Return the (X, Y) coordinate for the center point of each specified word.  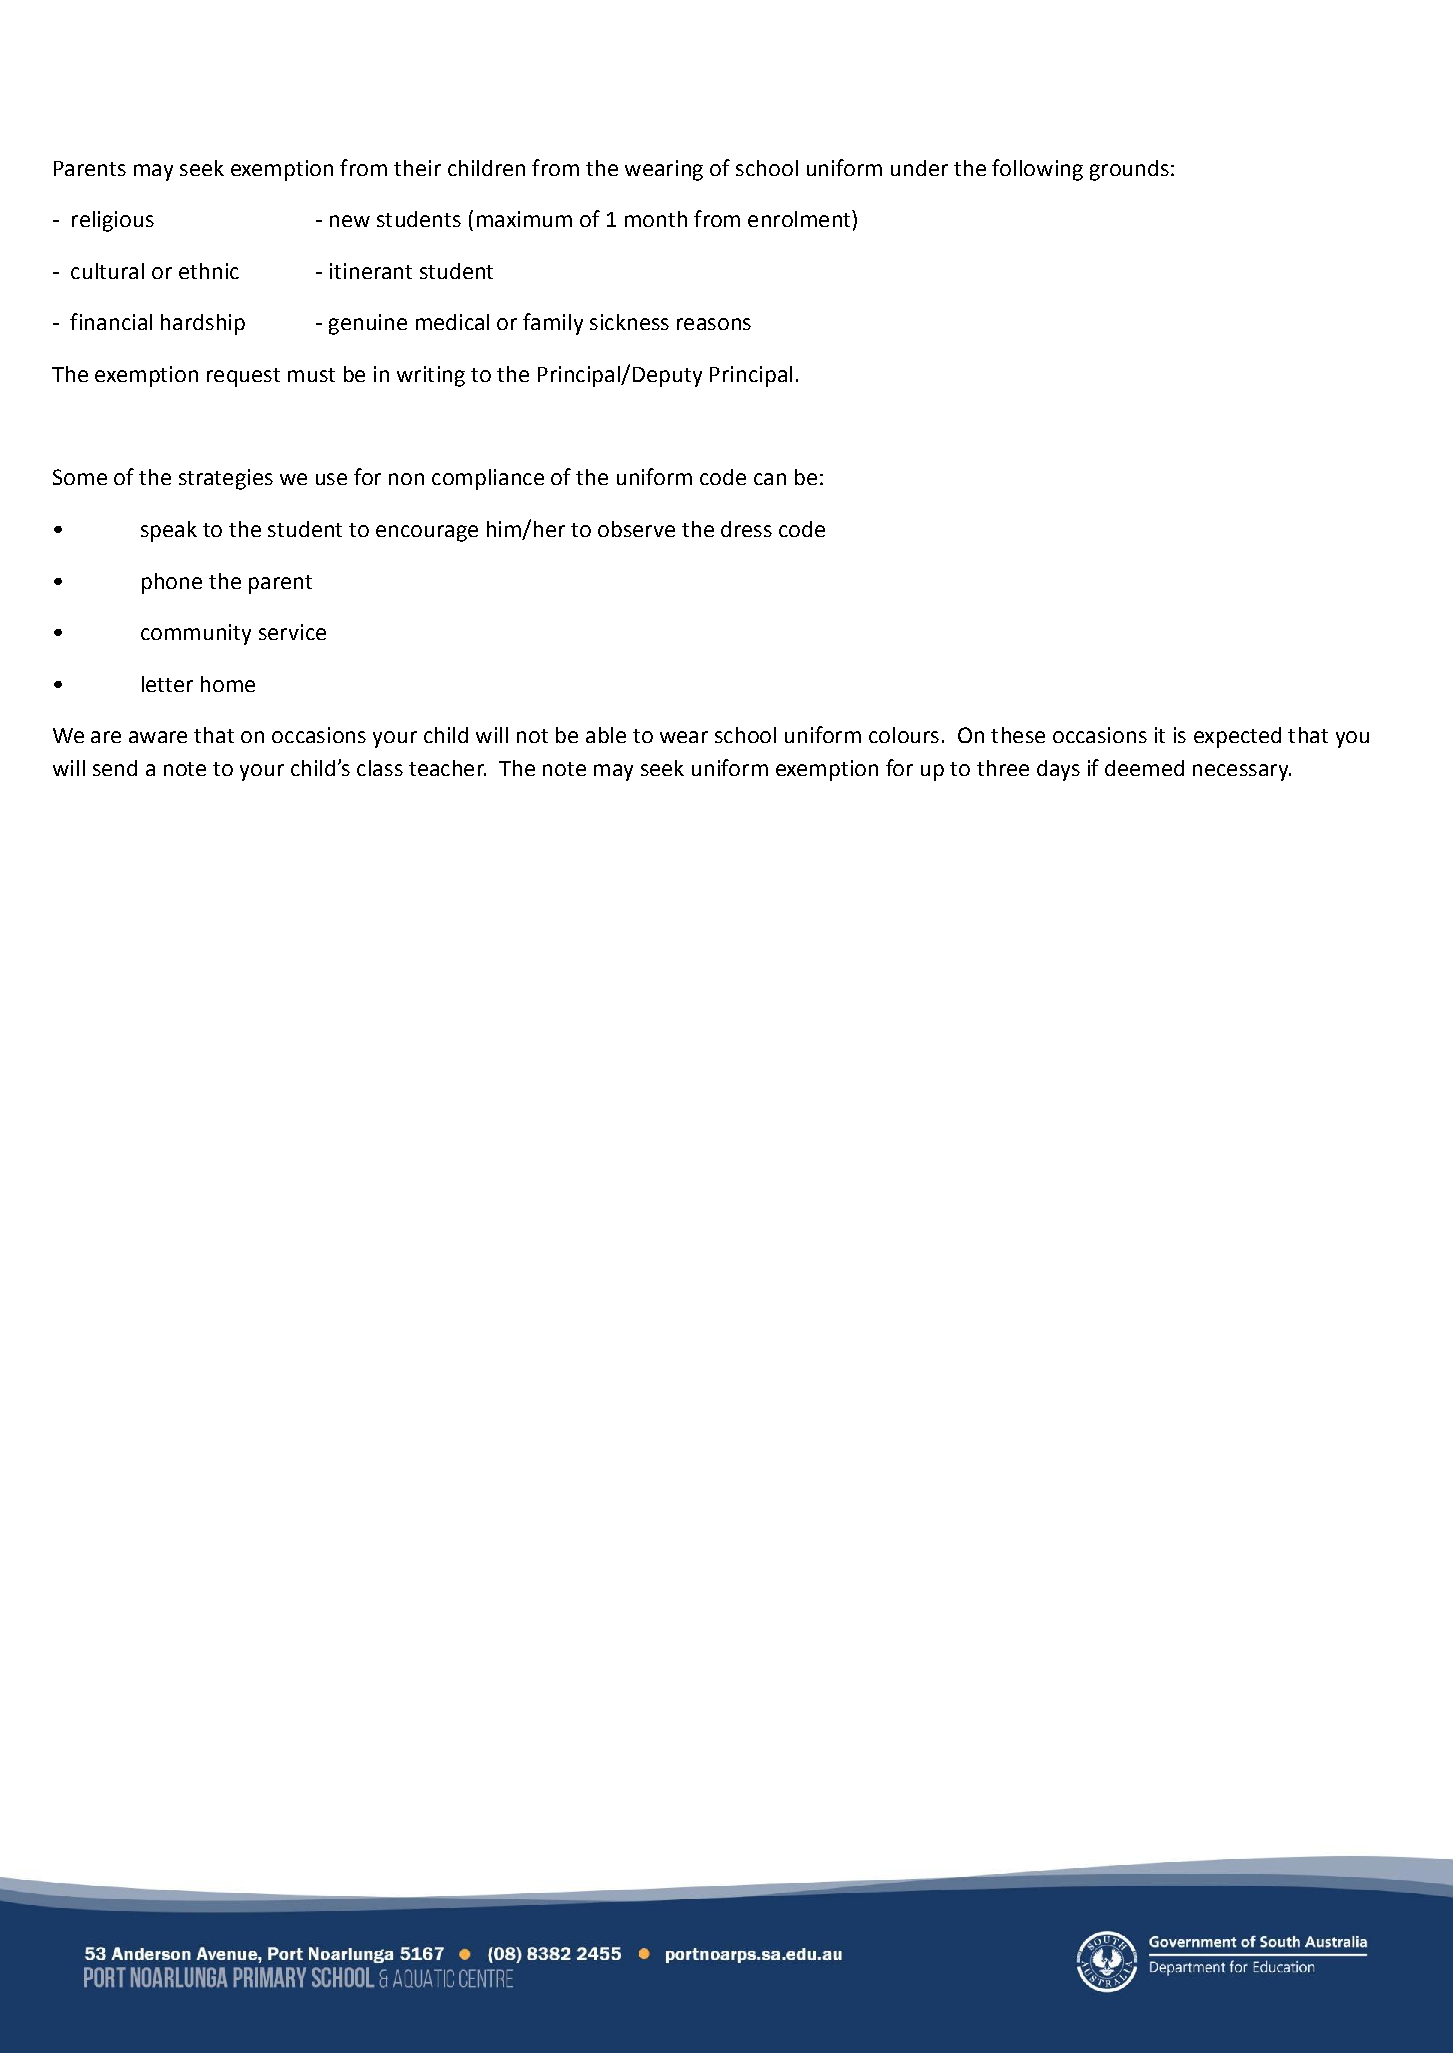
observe (636, 529)
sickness (629, 322)
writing (431, 376)
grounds (1129, 170)
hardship (203, 324)
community (196, 634)
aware (158, 737)
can (770, 479)
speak (169, 531)
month (656, 219)
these (1018, 735)
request (243, 377)
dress (746, 529)
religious (113, 221)
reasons (714, 324)
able (606, 735)
